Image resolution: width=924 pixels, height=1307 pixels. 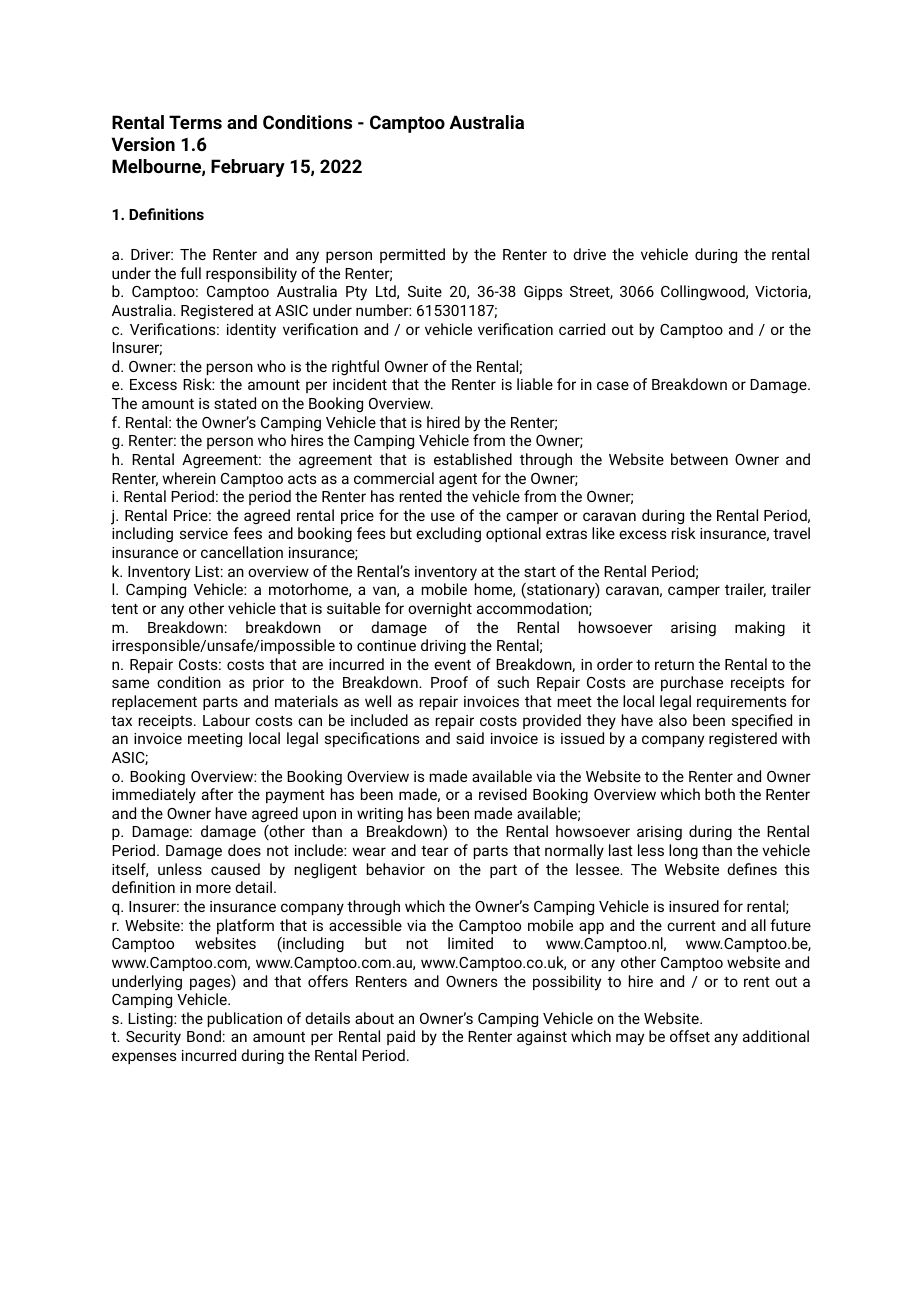 I want to click on carried, so click(x=582, y=329).
